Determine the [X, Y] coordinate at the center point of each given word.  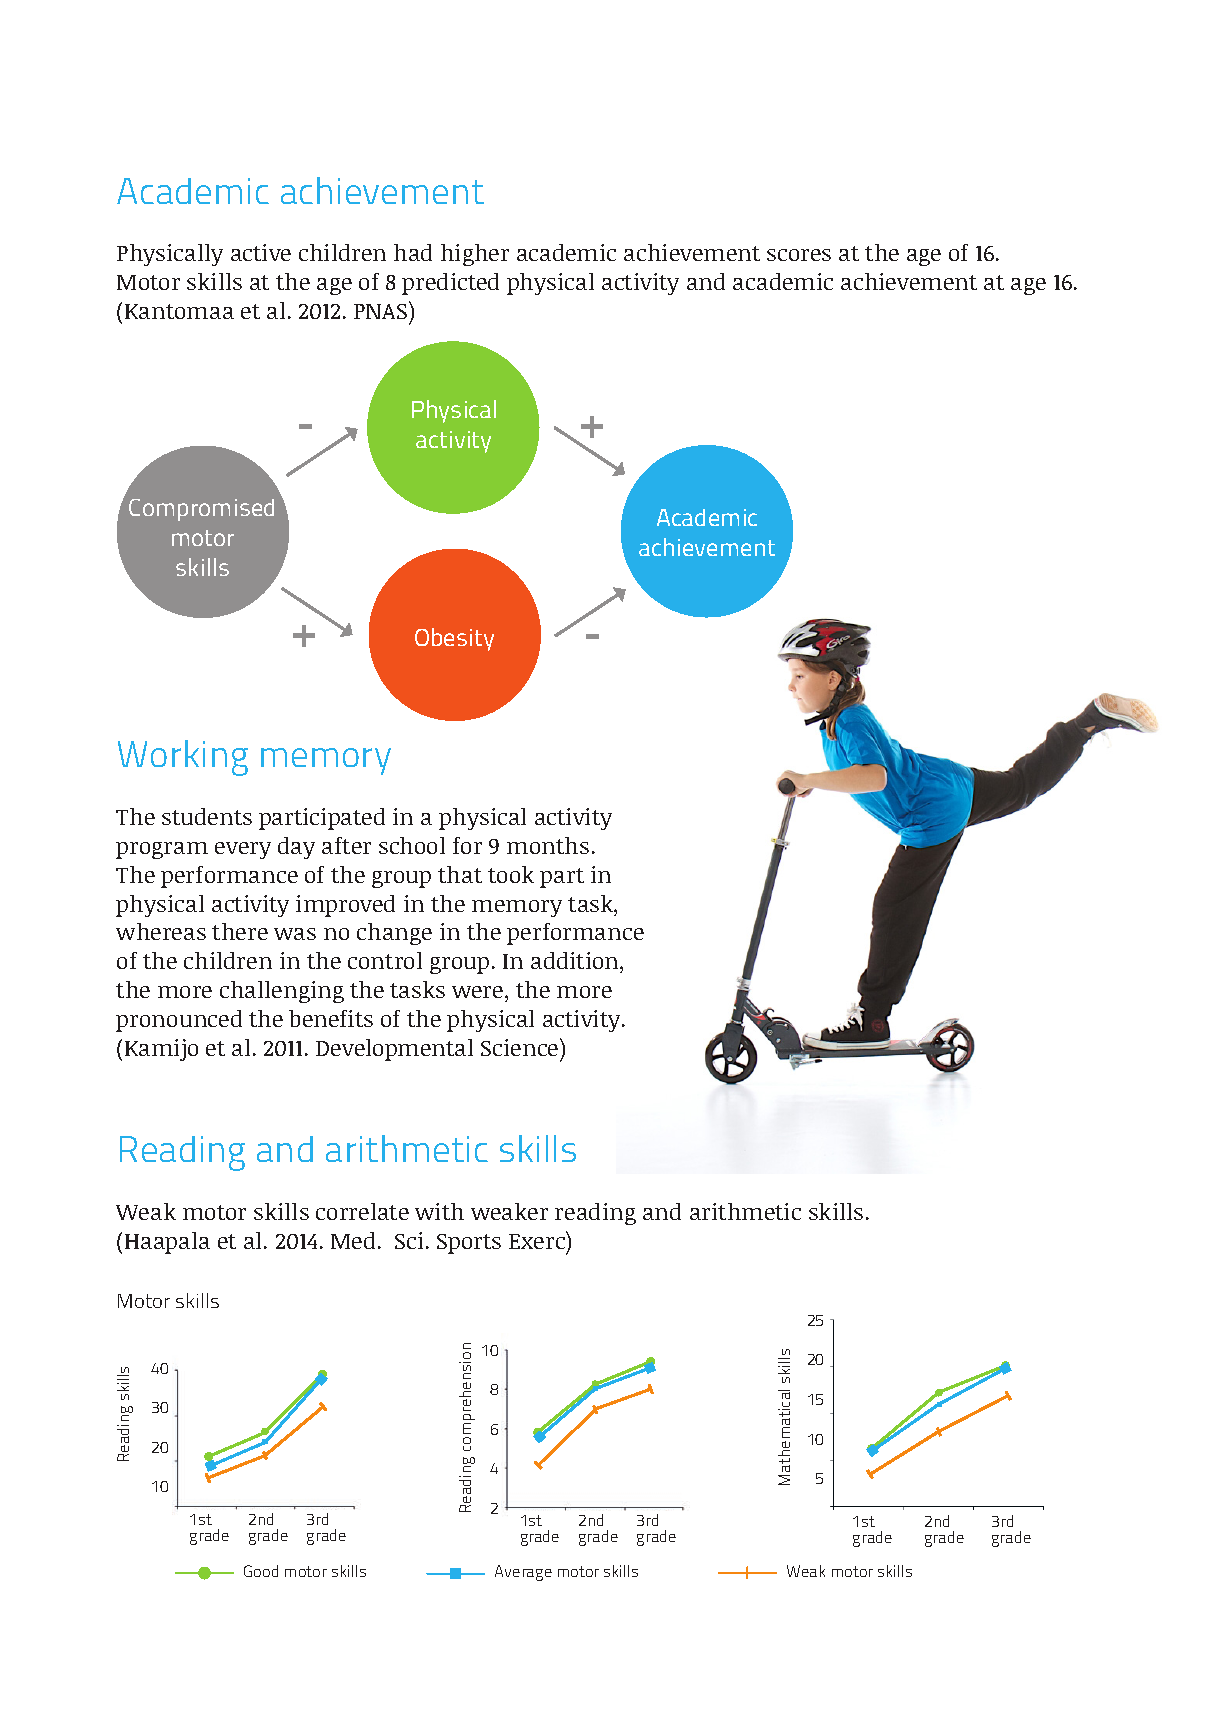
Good [261, 1571]
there [240, 931]
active [261, 252]
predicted [450, 284]
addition [576, 962]
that [460, 874]
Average [523, 1573]
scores [799, 255]
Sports [469, 1244]
